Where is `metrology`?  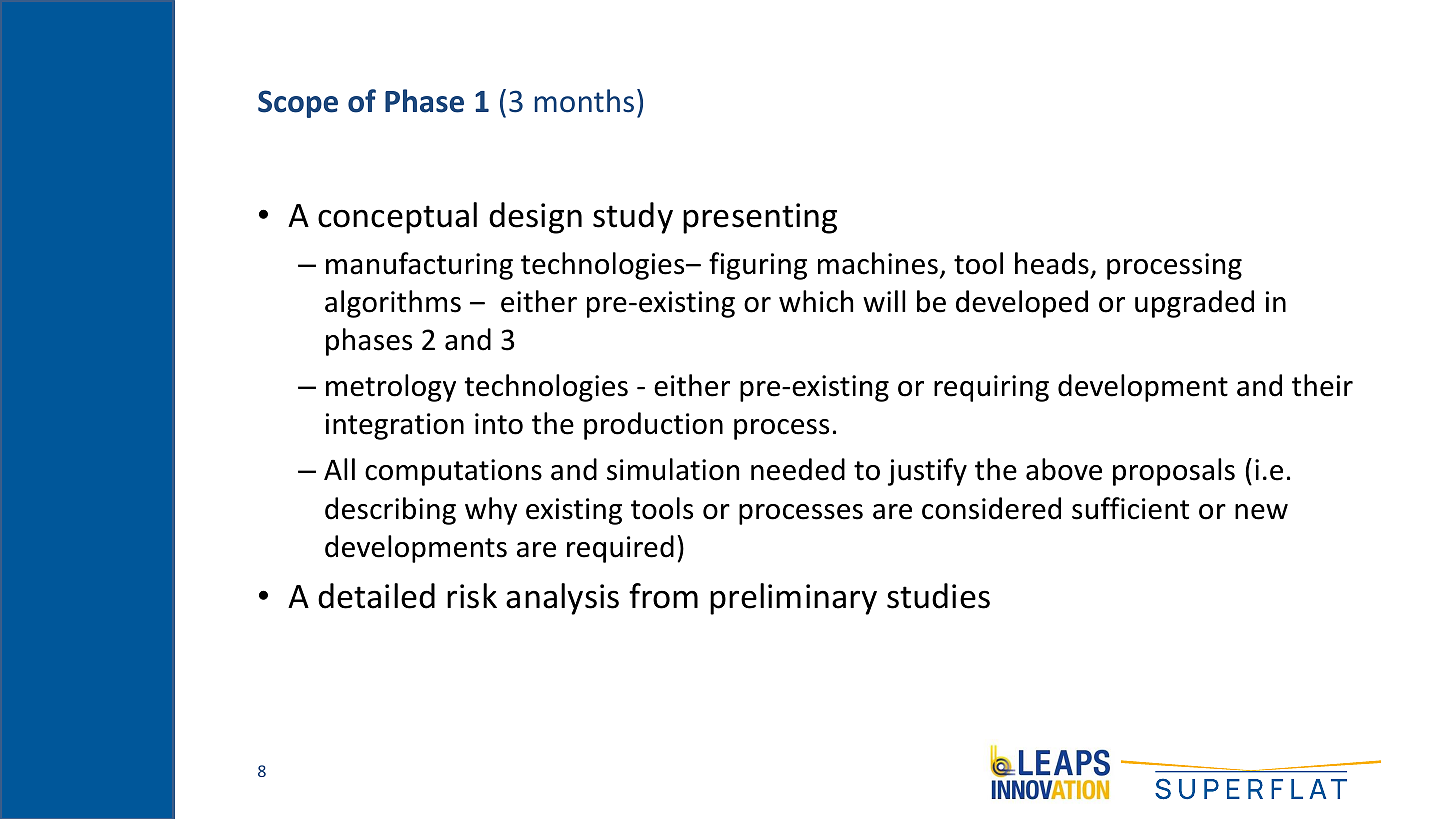
metrology is located at coordinates (391, 388).
